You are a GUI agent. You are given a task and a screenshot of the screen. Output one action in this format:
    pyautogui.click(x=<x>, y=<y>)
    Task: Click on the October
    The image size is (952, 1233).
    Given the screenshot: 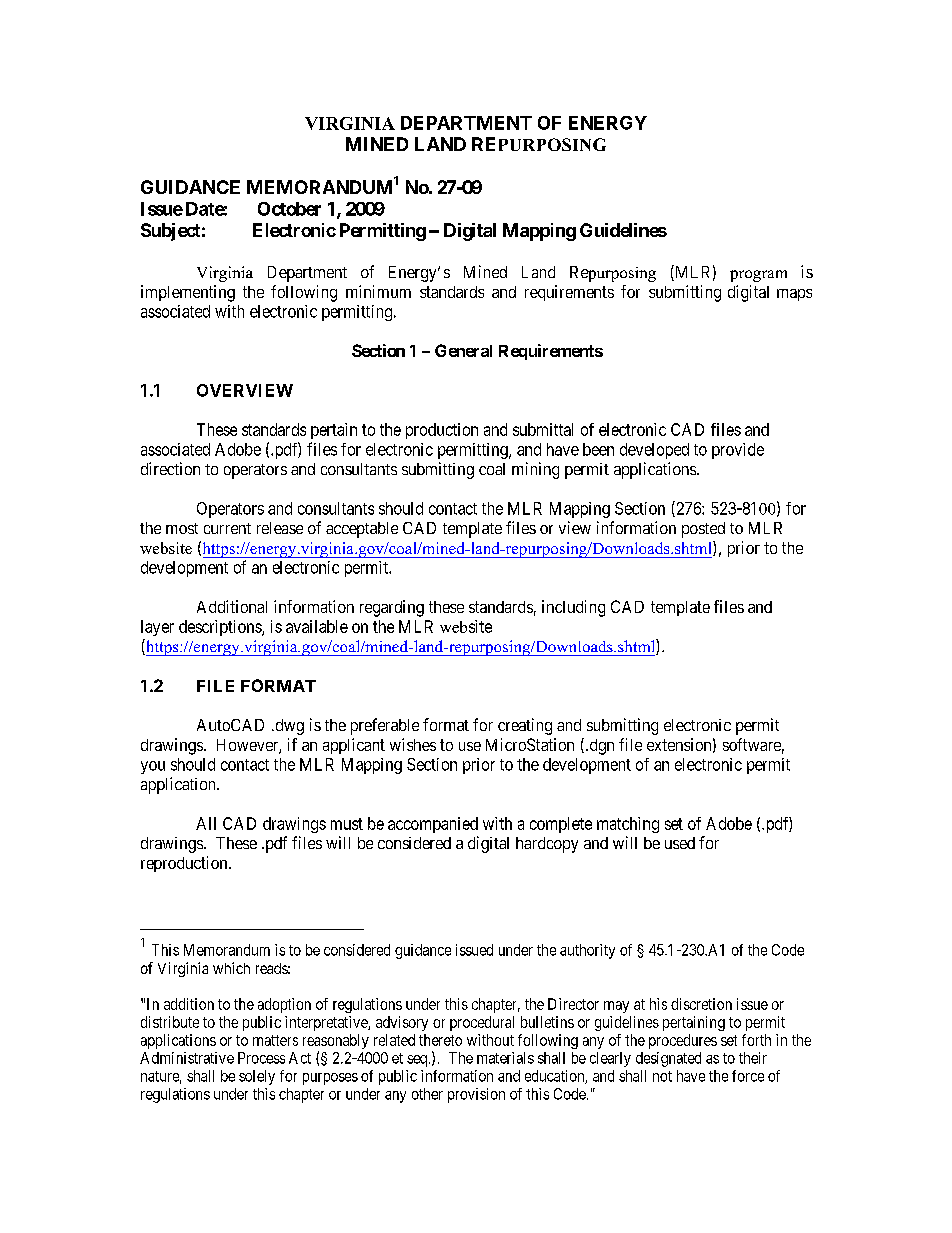 What is the action you would take?
    pyautogui.click(x=289, y=209)
